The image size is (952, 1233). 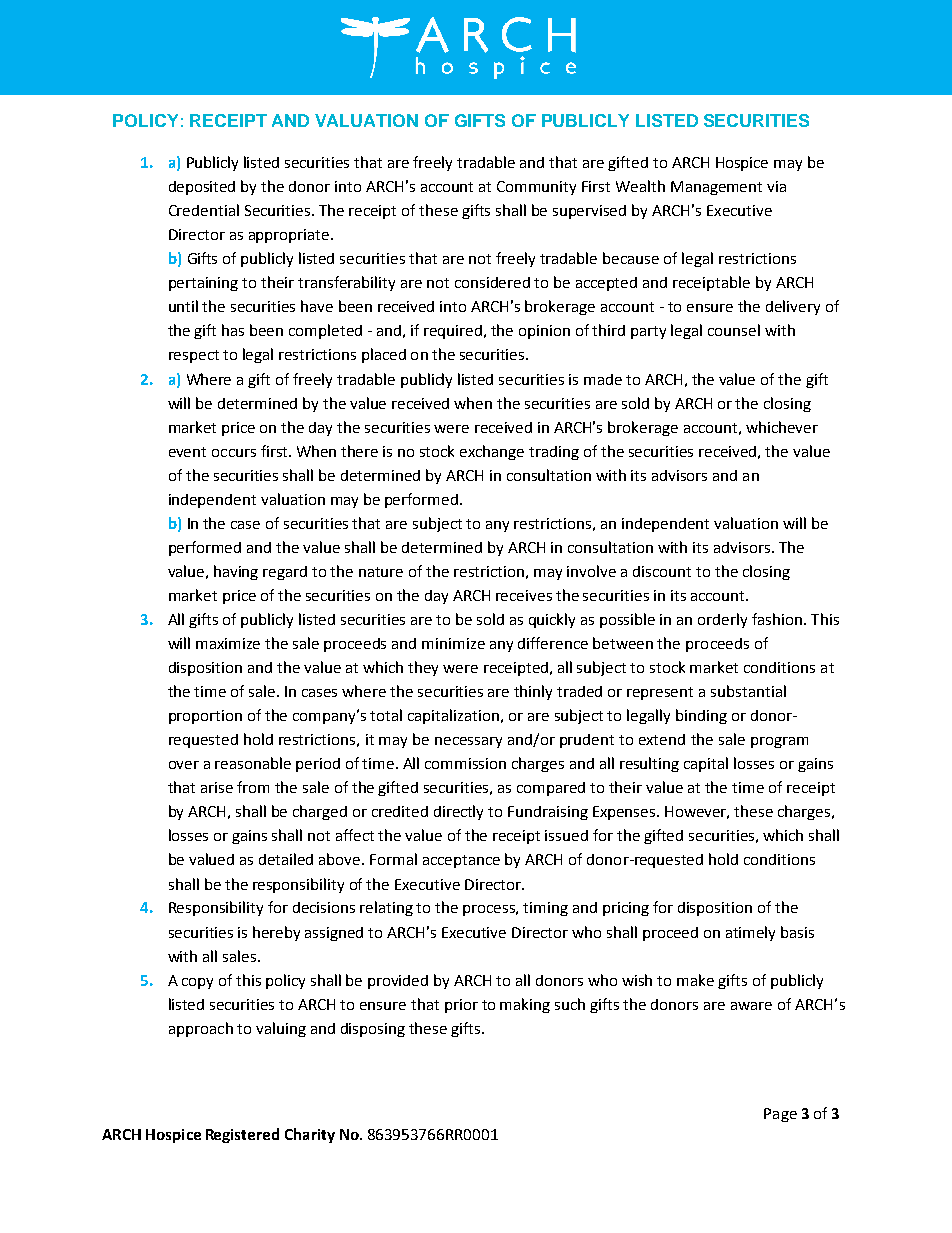 I want to click on Registered, so click(x=242, y=1135).
